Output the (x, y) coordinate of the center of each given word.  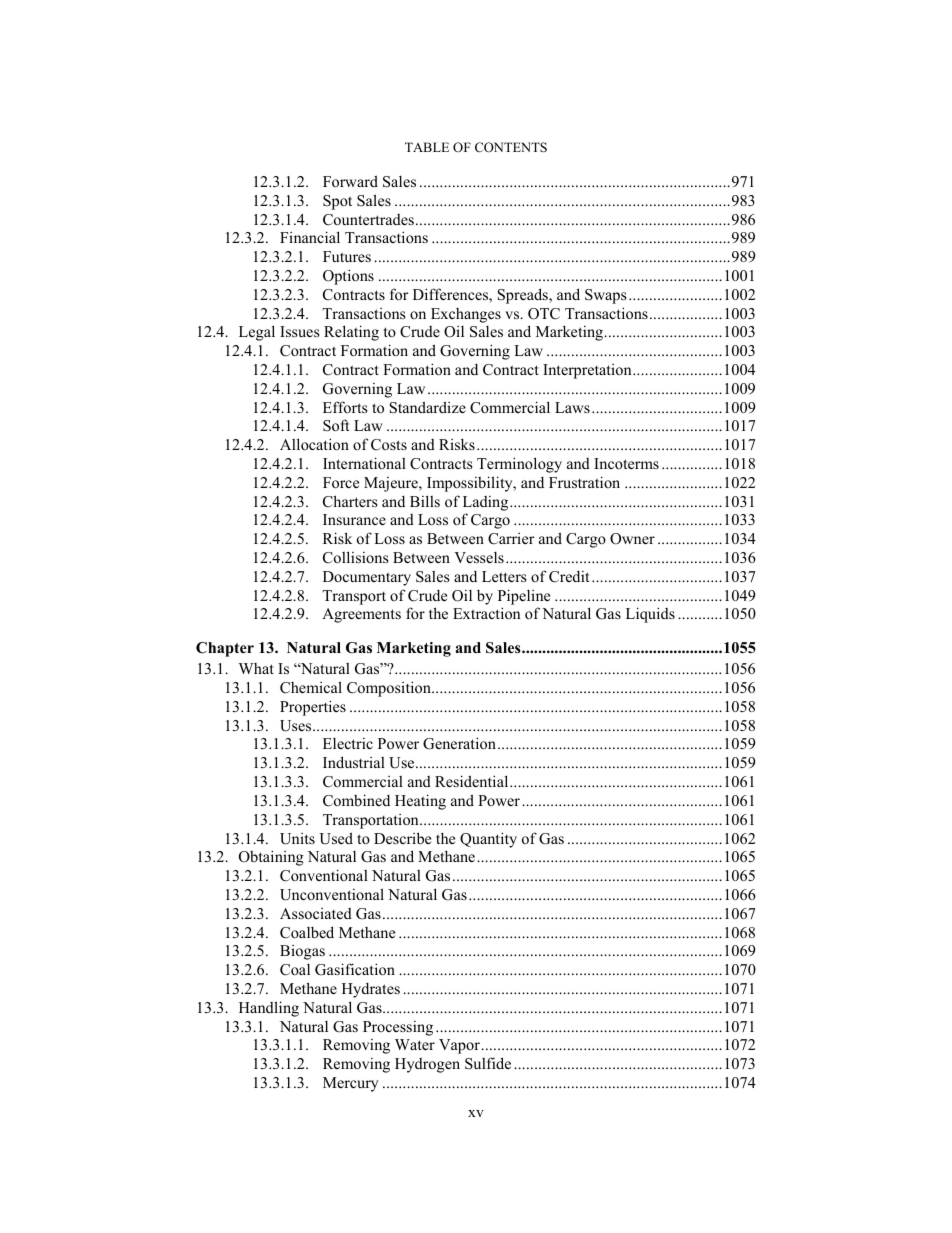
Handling (269, 1009)
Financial (310, 237)
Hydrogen (427, 1065)
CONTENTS (511, 147)
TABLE (427, 147)
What (256, 668)
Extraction (486, 613)
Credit (569, 577)
